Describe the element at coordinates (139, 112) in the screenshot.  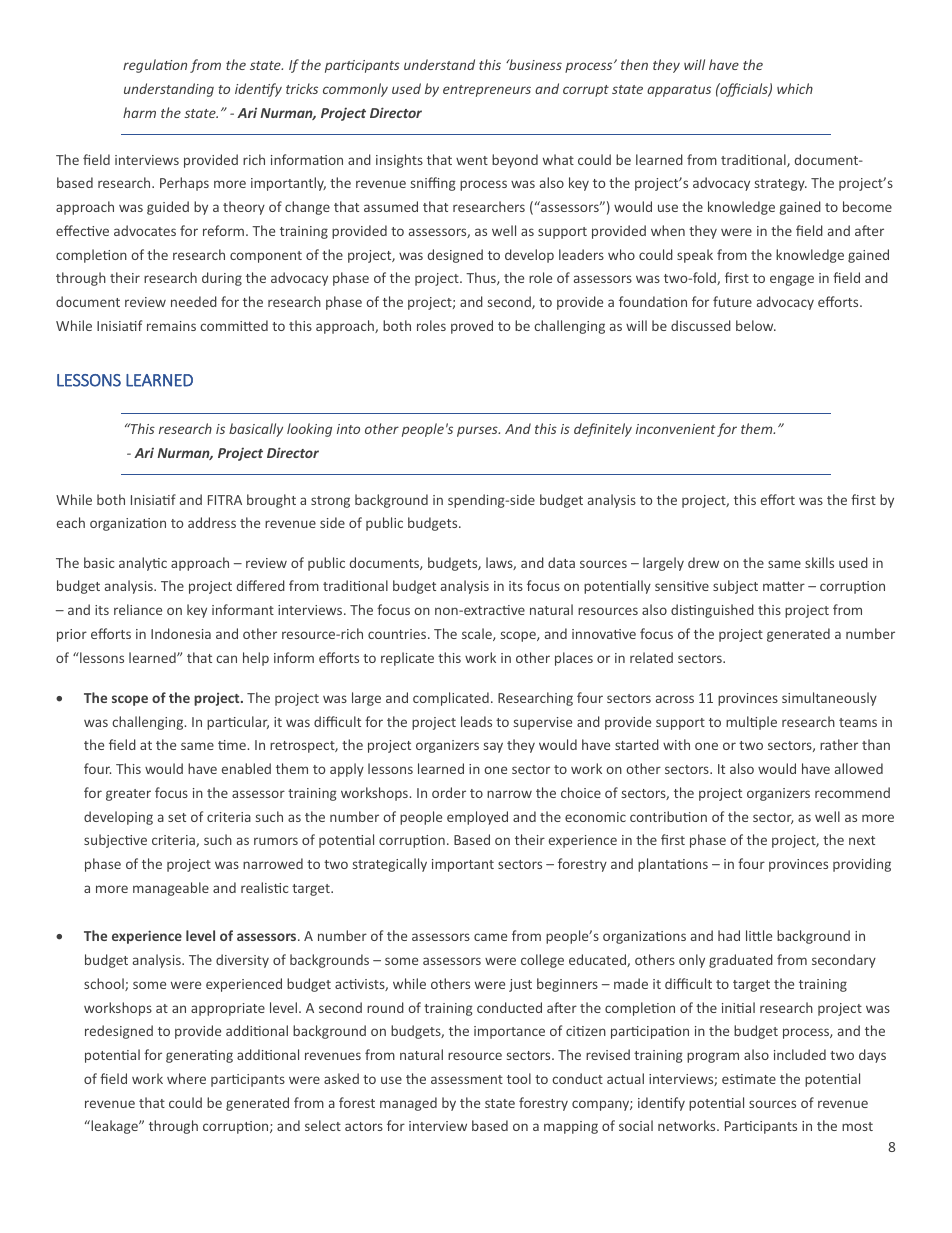
I see `harm` at that location.
